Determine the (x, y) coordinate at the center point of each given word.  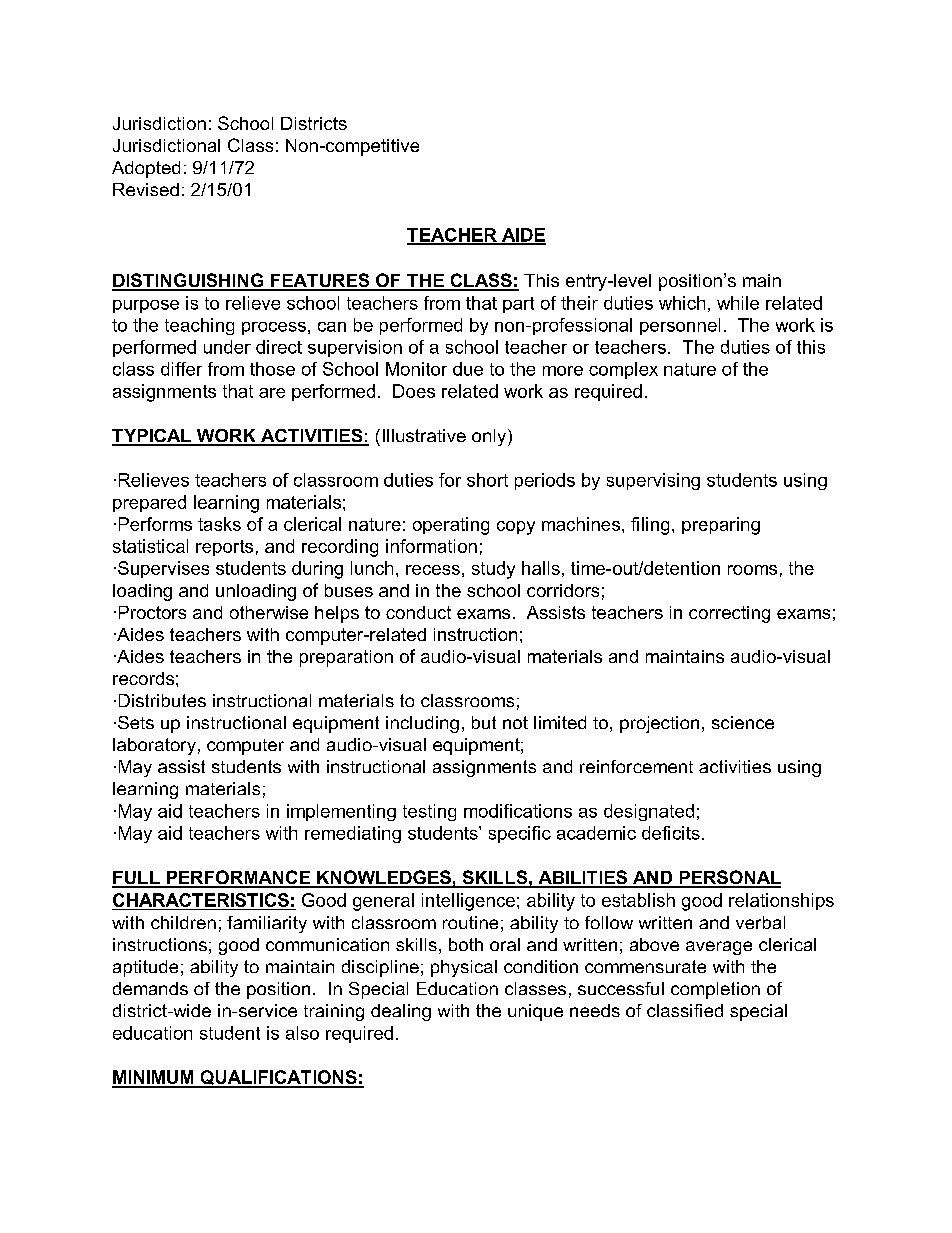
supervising (653, 481)
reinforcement (636, 766)
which (682, 303)
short (487, 480)
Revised (146, 189)
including (422, 724)
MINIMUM (154, 1078)
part (518, 305)
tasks (219, 524)
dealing (401, 1012)
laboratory (154, 746)
